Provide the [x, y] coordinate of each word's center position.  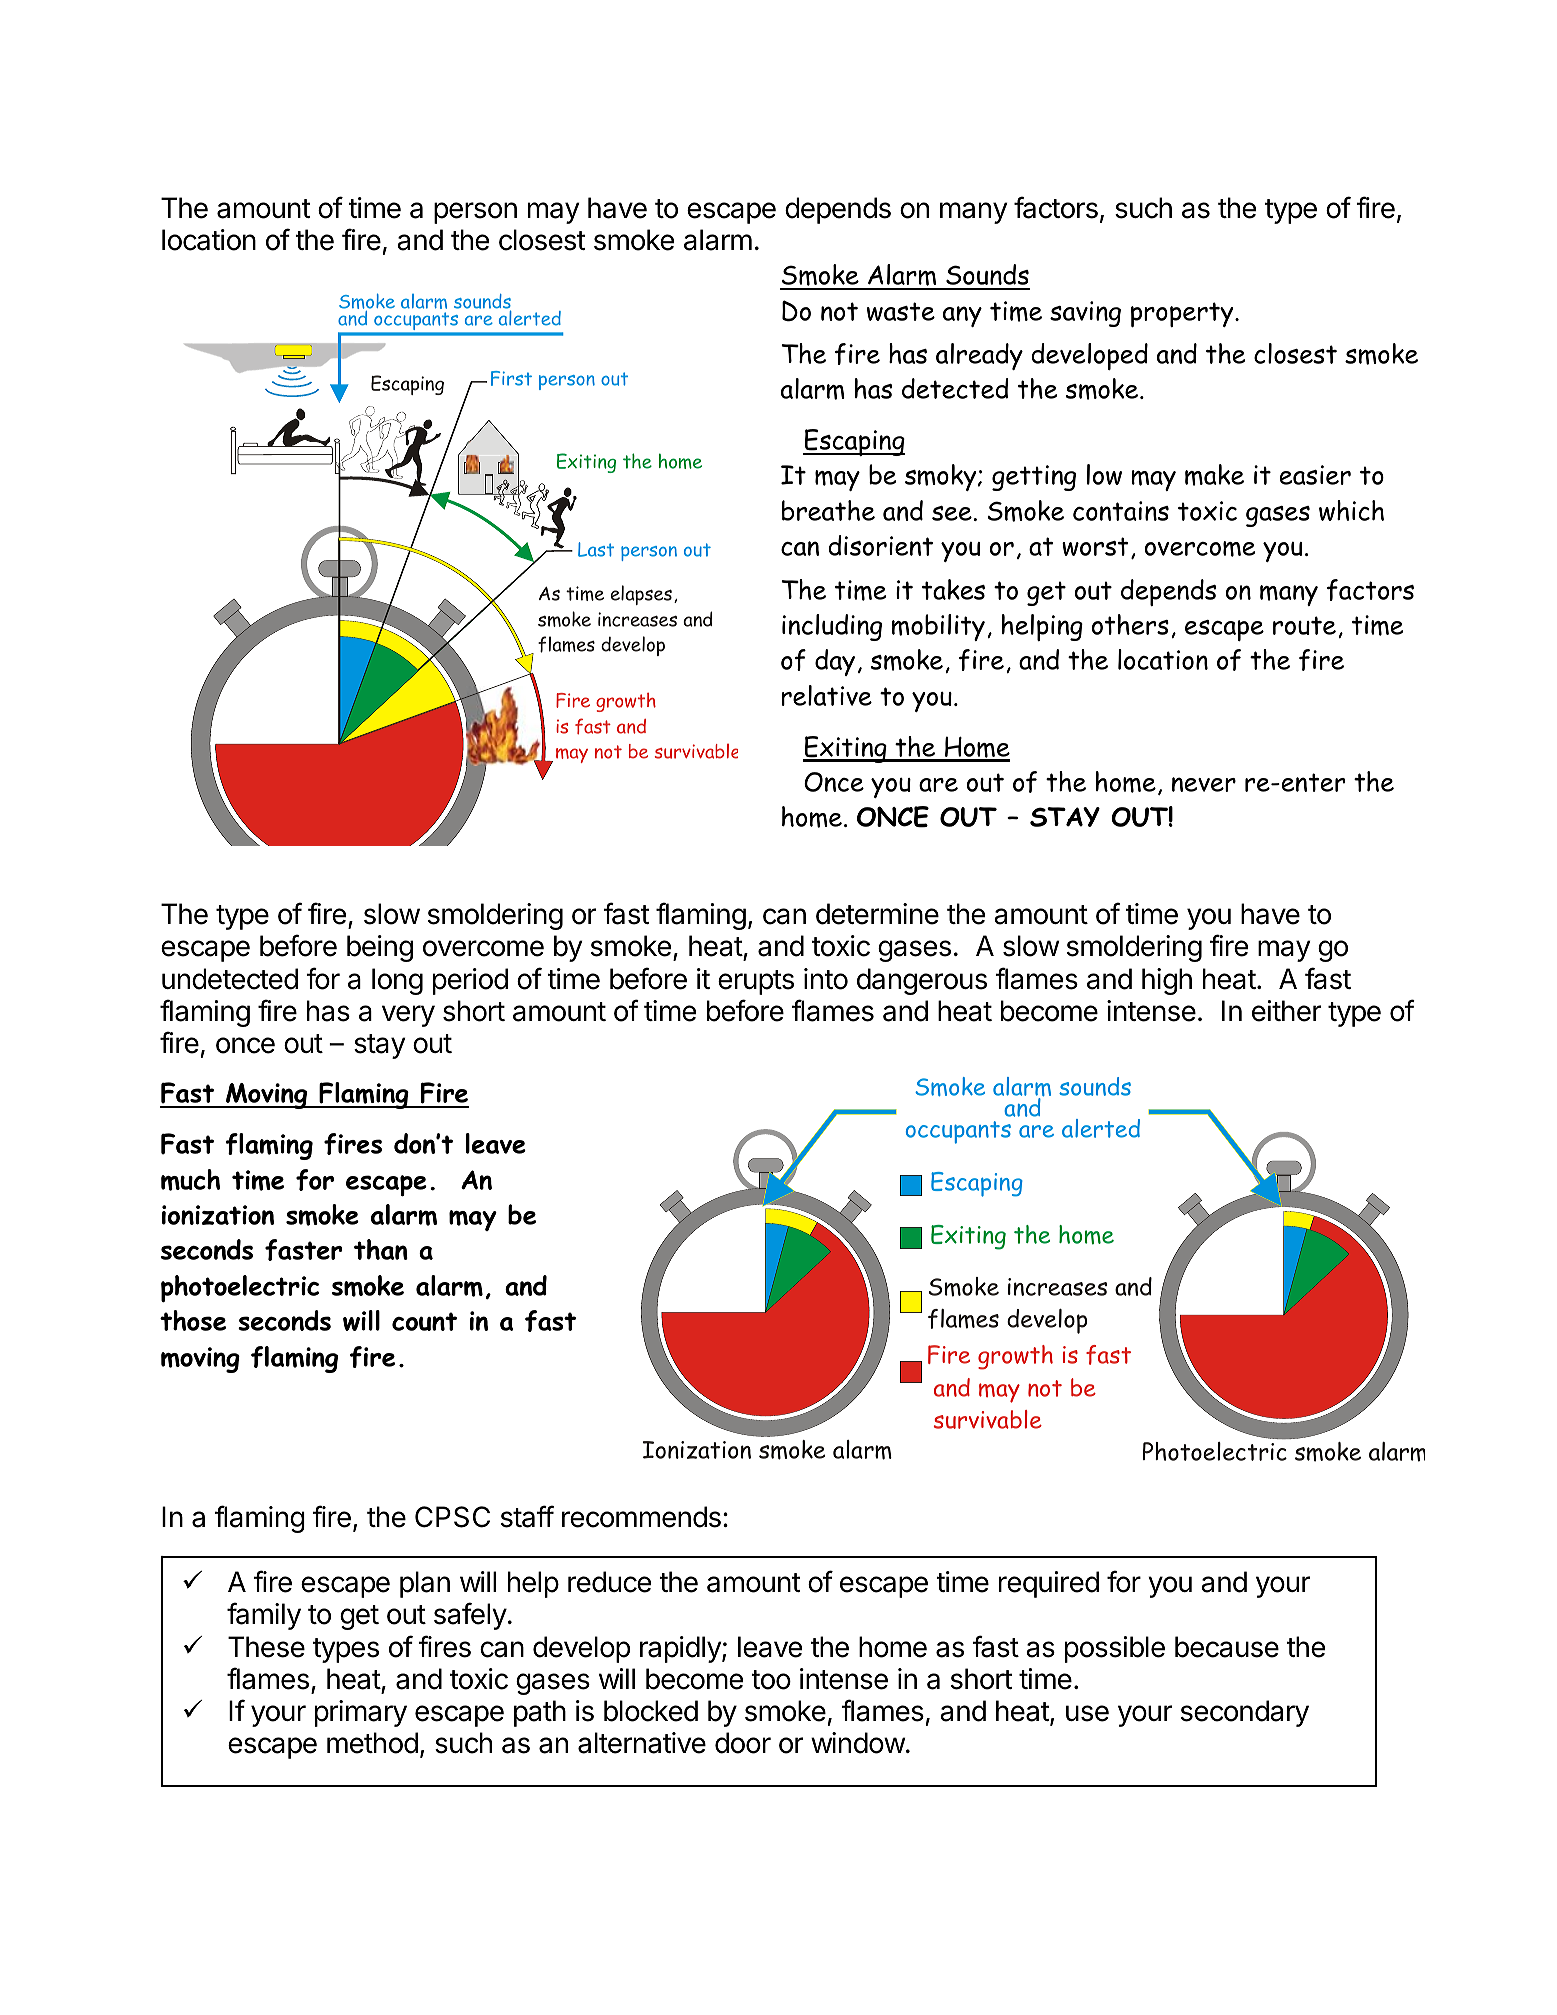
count [424, 1321]
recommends [641, 1517]
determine [877, 914]
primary [361, 1713]
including [832, 627]
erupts [756, 982]
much [190, 1180]
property [1183, 314]
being [380, 948]
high [1167, 981]
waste [901, 311]
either [1286, 1011]
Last [596, 549]
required [1049, 1584]
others [1130, 624]
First [511, 378]
